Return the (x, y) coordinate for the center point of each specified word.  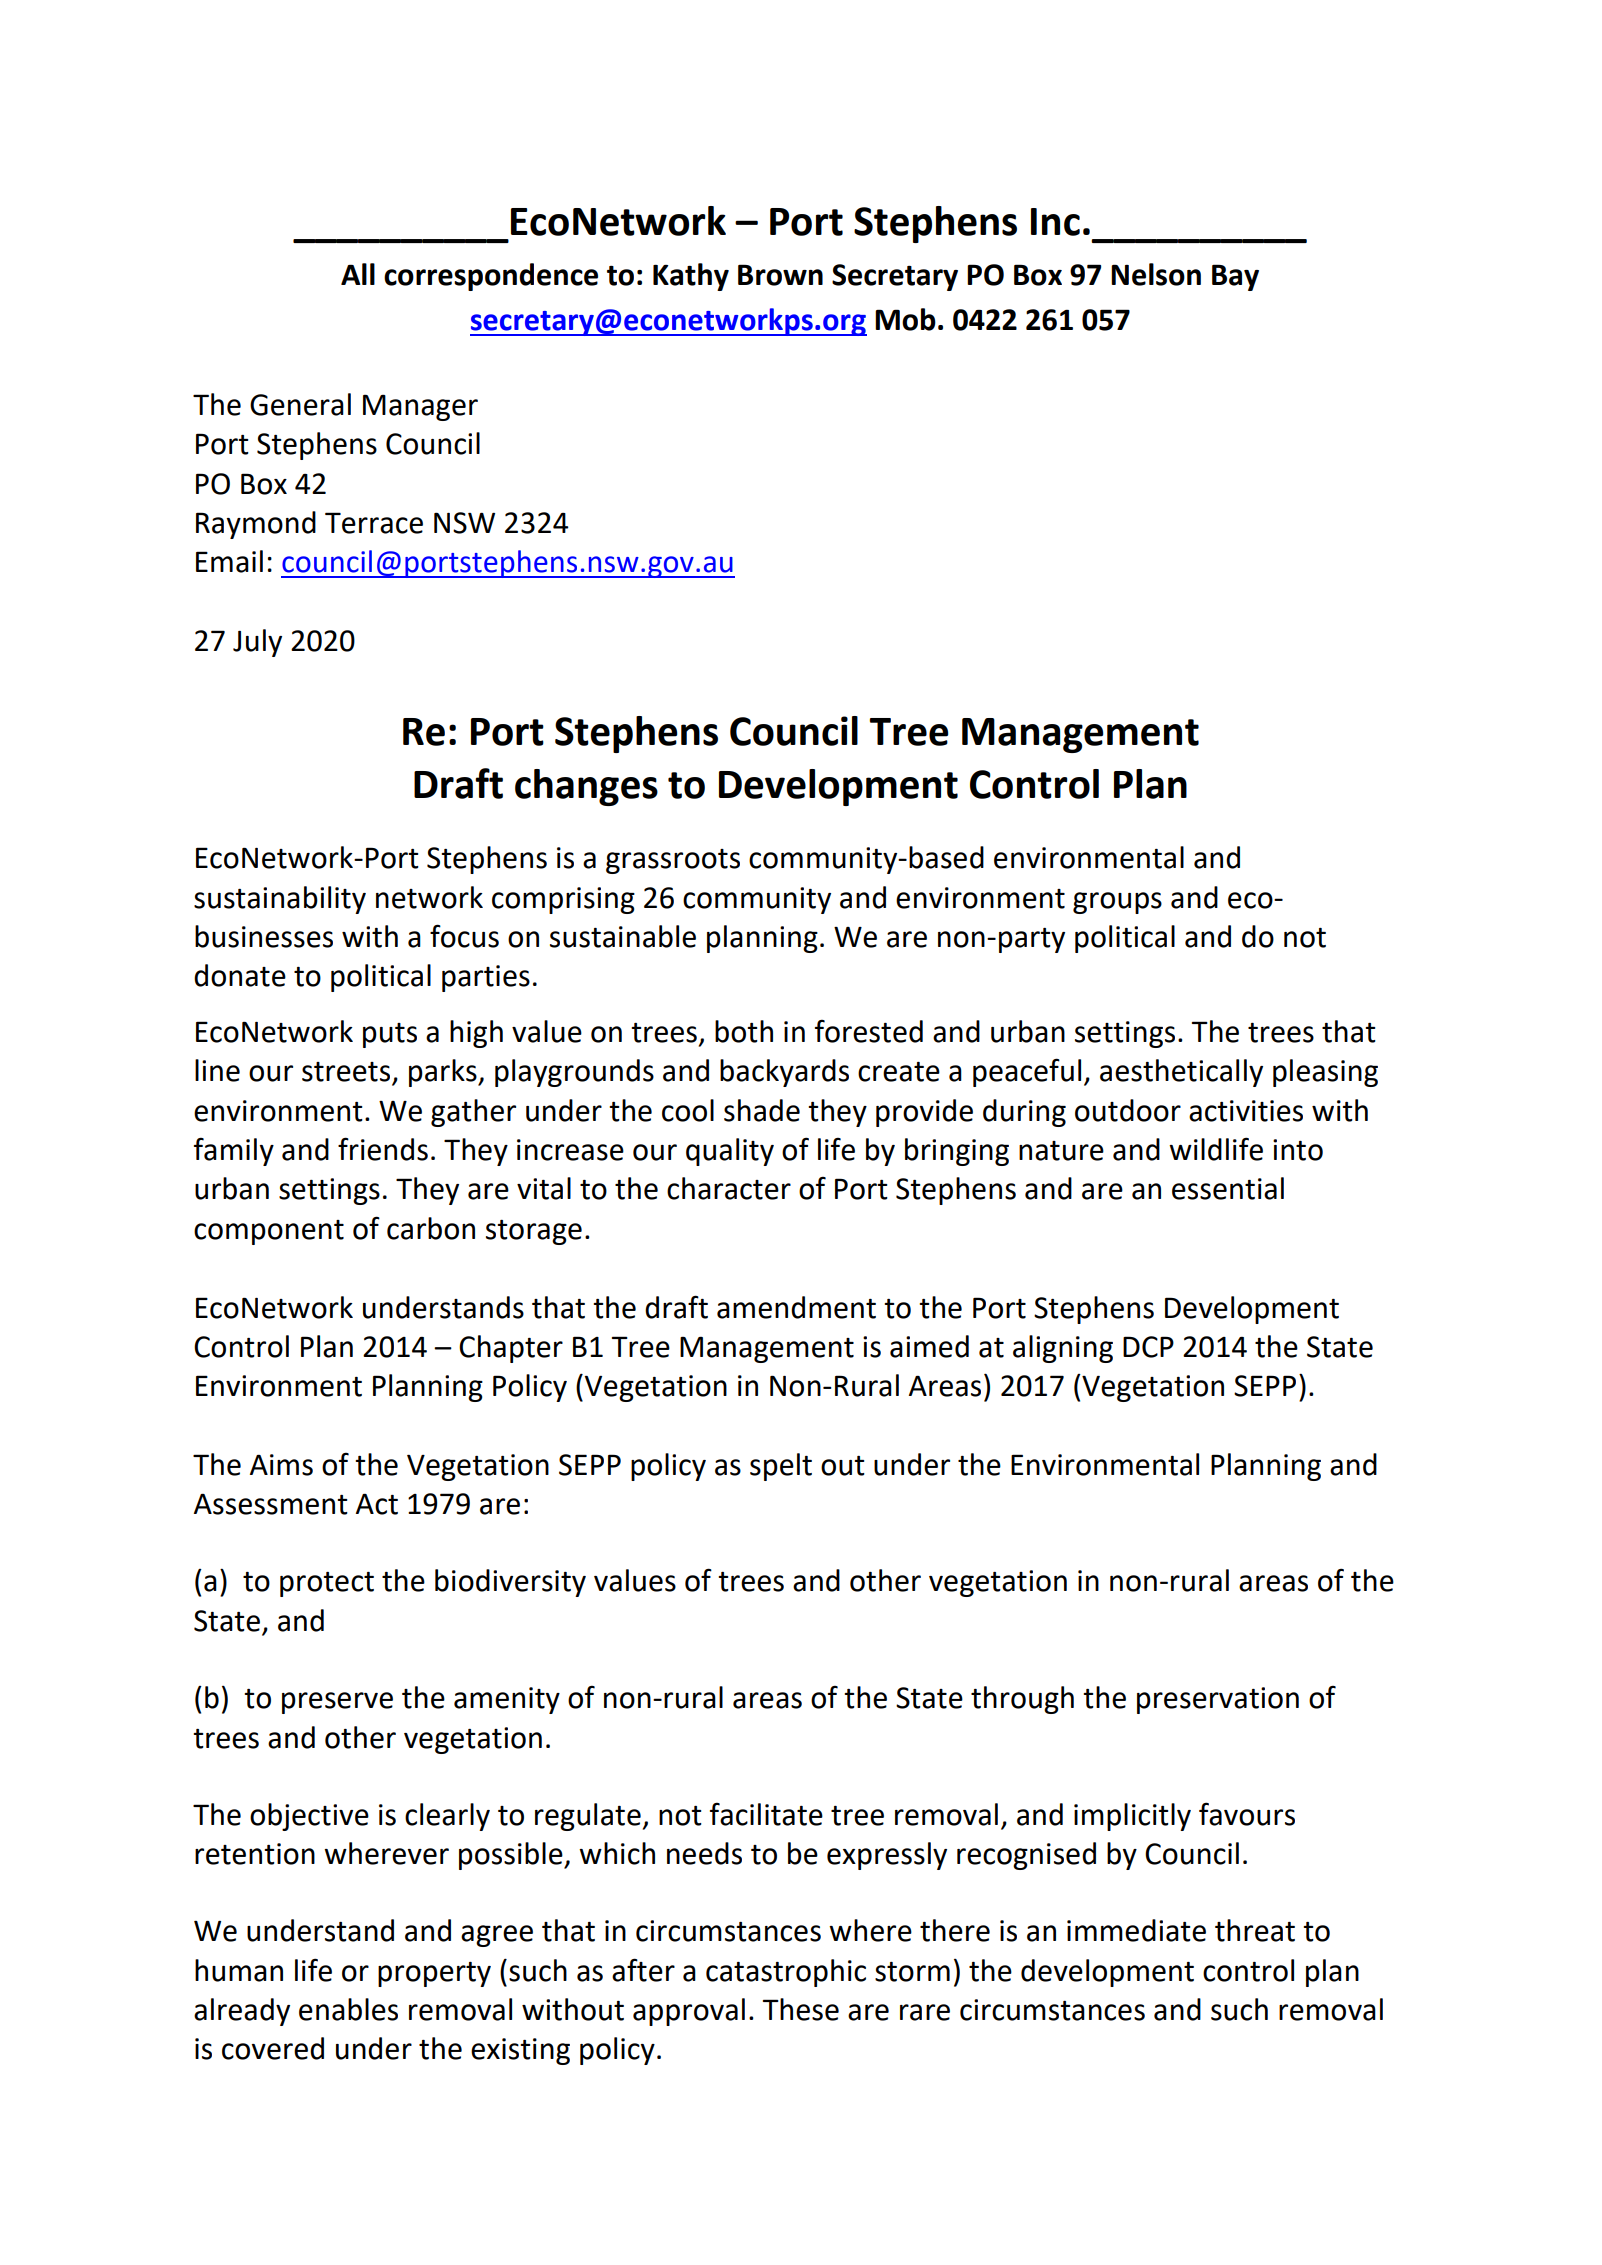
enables (348, 2009)
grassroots (673, 861)
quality (730, 1152)
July (257, 643)
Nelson (1156, 274)
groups (1117, 903)
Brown (780, 275)
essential (1228, 1188)
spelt (781, 1467)
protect (327, 1584)
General (300, 404)
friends (383, 1149)
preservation (1218, 1700)
